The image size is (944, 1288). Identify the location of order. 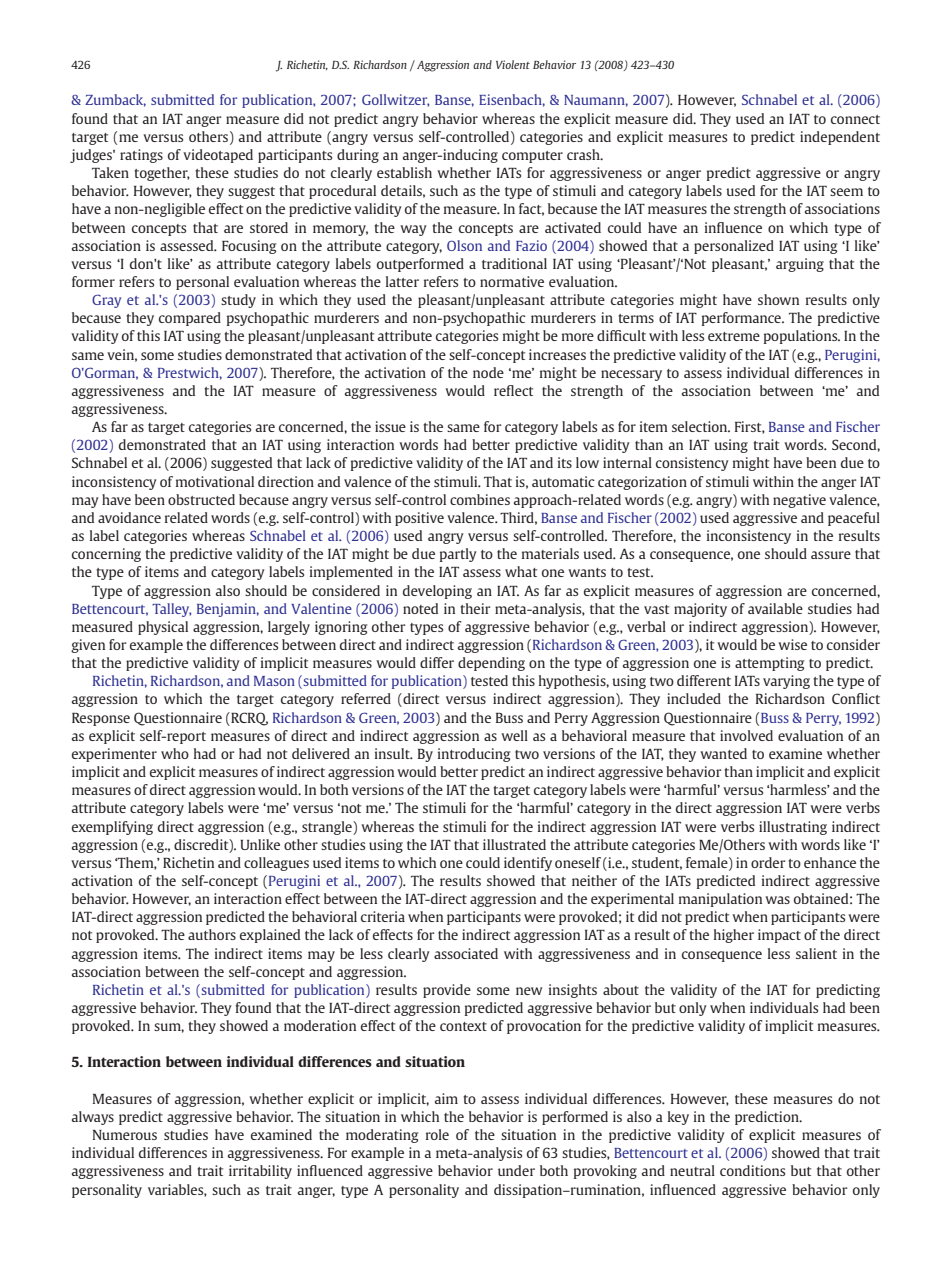
(768, 862).
